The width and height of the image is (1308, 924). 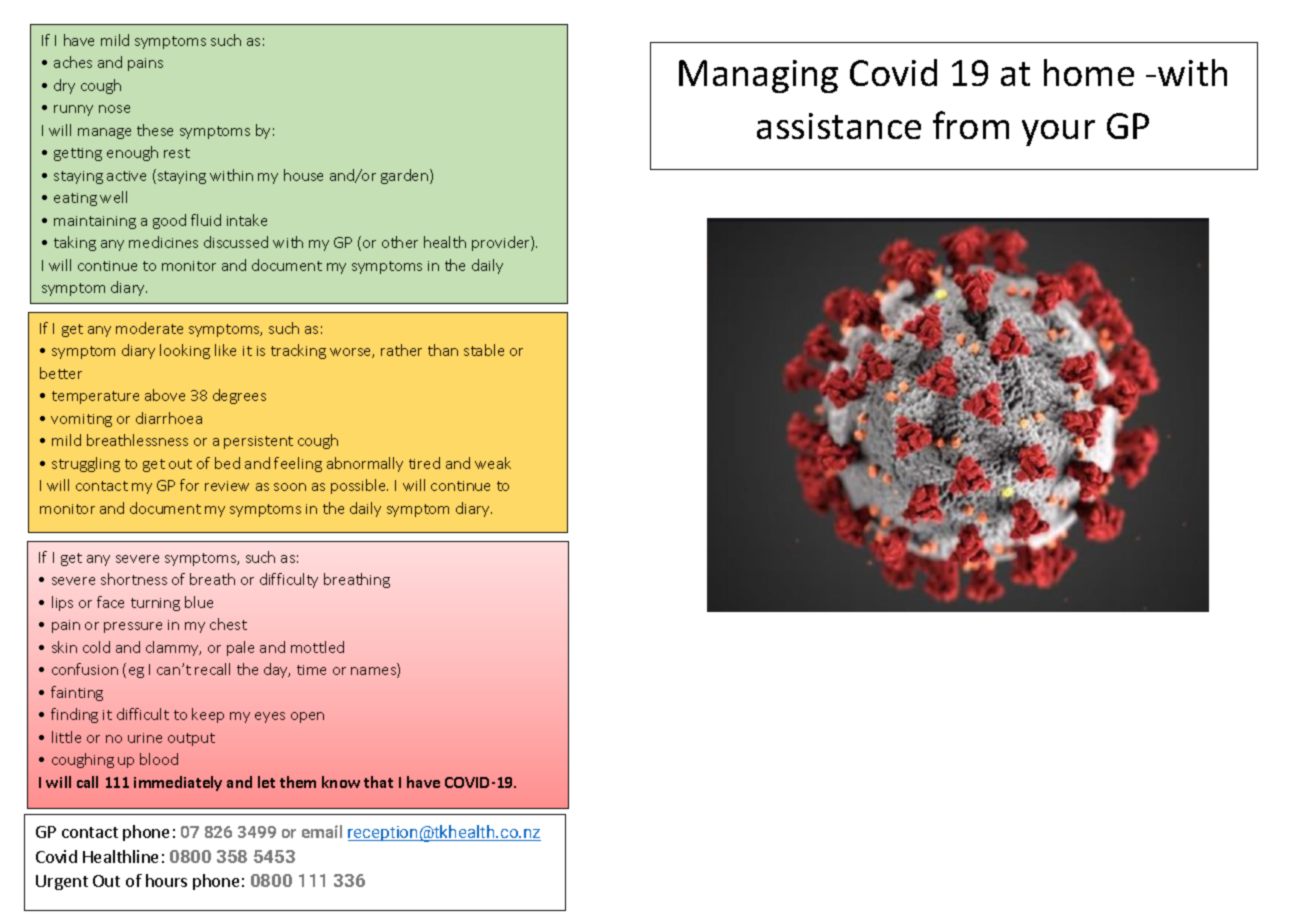 I want to click on other, so click(x=400, y=242).
